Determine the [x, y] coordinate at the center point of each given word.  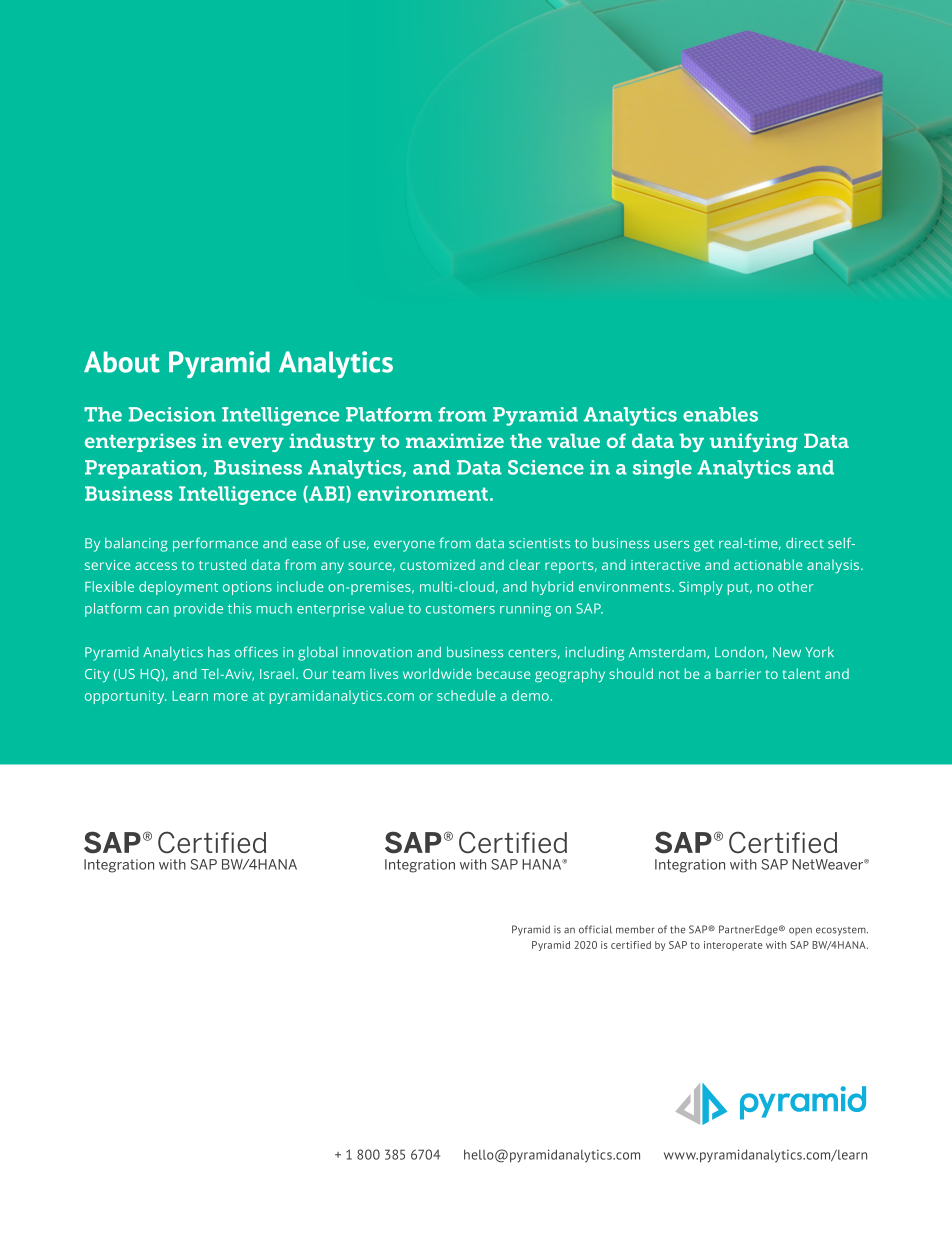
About [122, 362]
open [800, 931]
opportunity [125, 697]
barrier [738, 673]
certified [631, 945]
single [662, 469]
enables [720, 414]
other [796, 586]
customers [460, 609]
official [595, 929]
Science [546, 467]
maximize [455, 440]
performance [215, 544]
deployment [178, 588]
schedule [466, 695]
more [231, 697]
